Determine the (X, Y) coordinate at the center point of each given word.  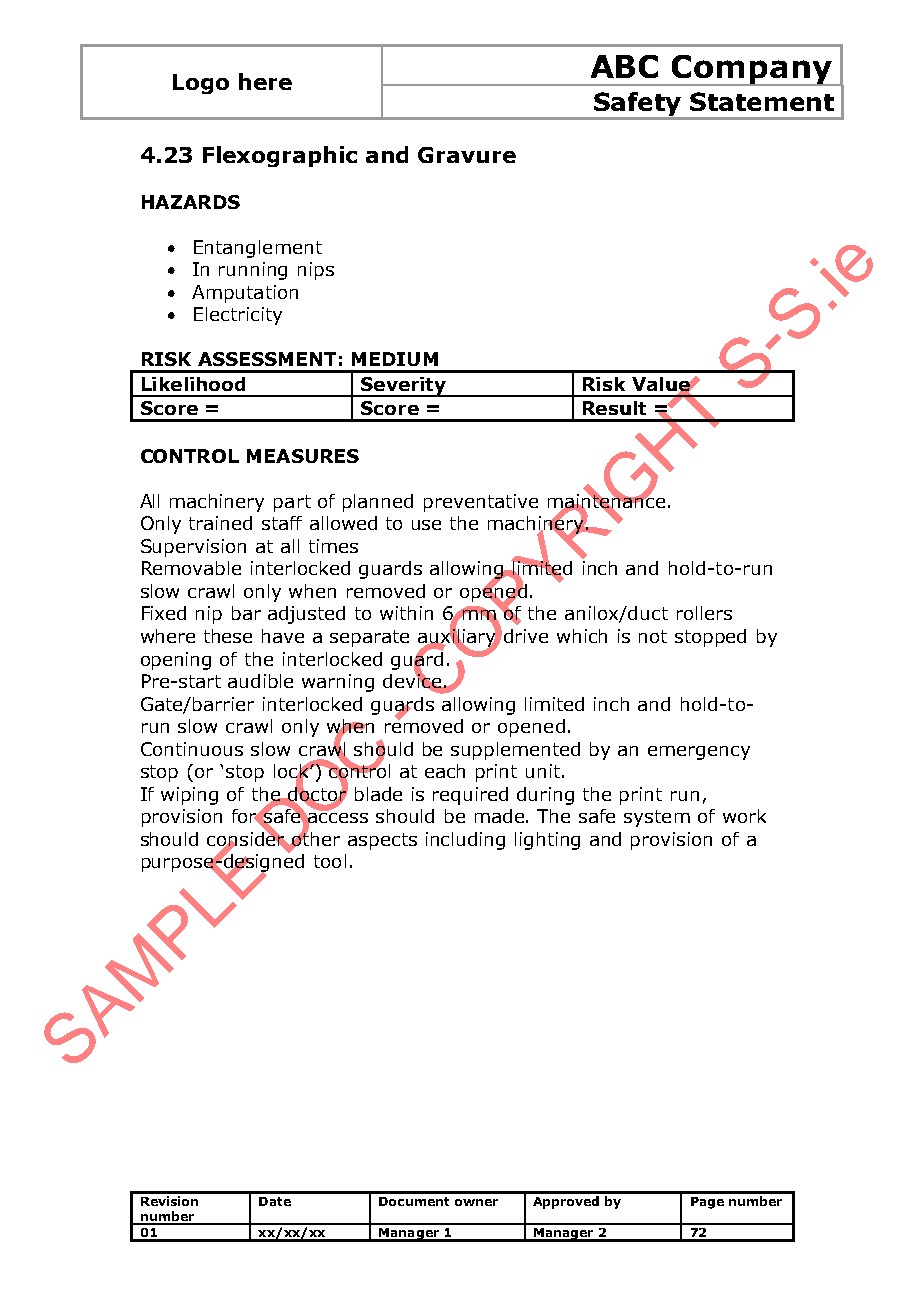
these (228, 636)
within (406, 613)
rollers (704, 613)
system (657, 818)
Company (752, 70)
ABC (624, 66)
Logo (201, 84)
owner (476, 1202)
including (465, 841)
